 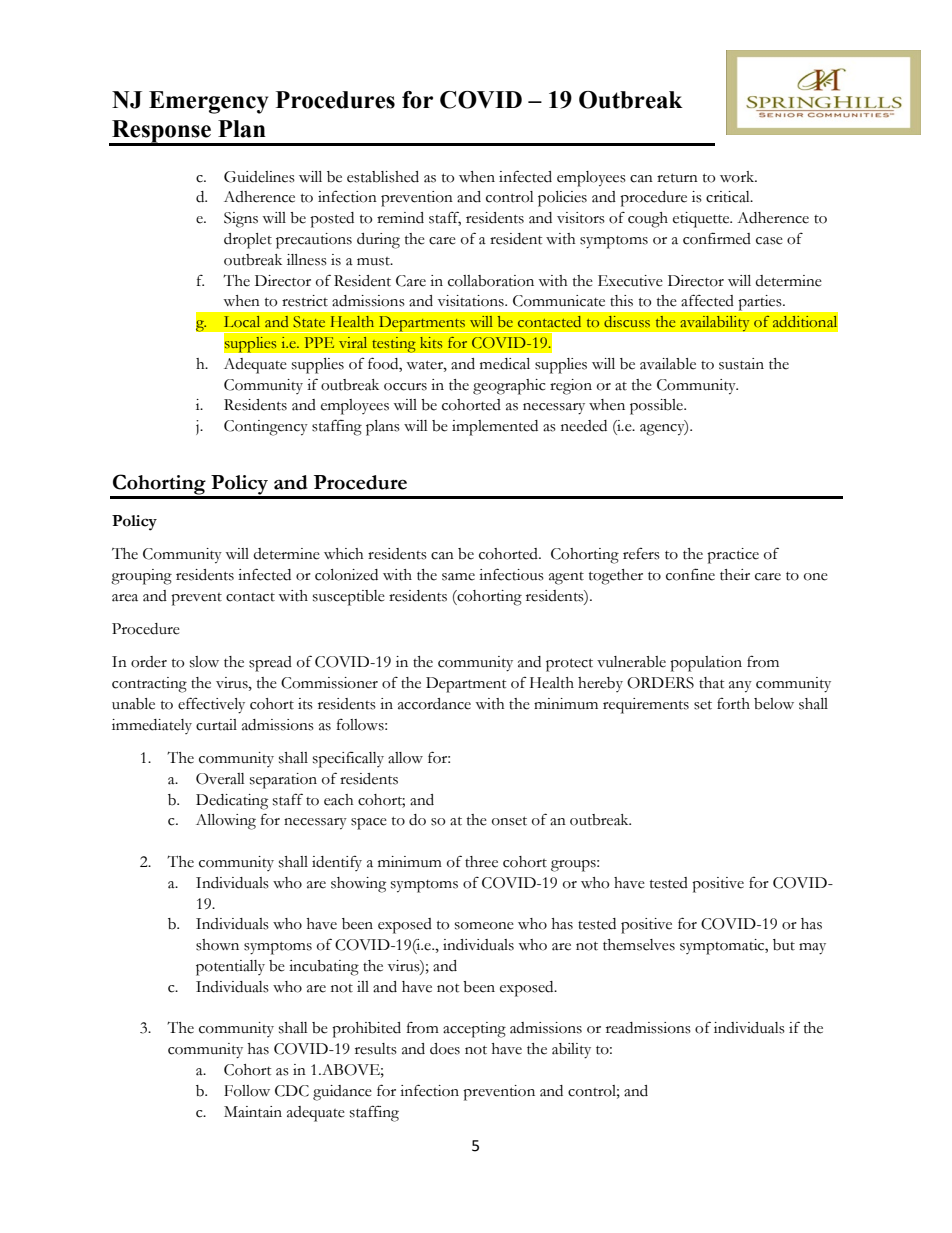 What do you see at coordinates (383, 177) in the screenshot?
I see `established` at bounding box center [383, 177].
